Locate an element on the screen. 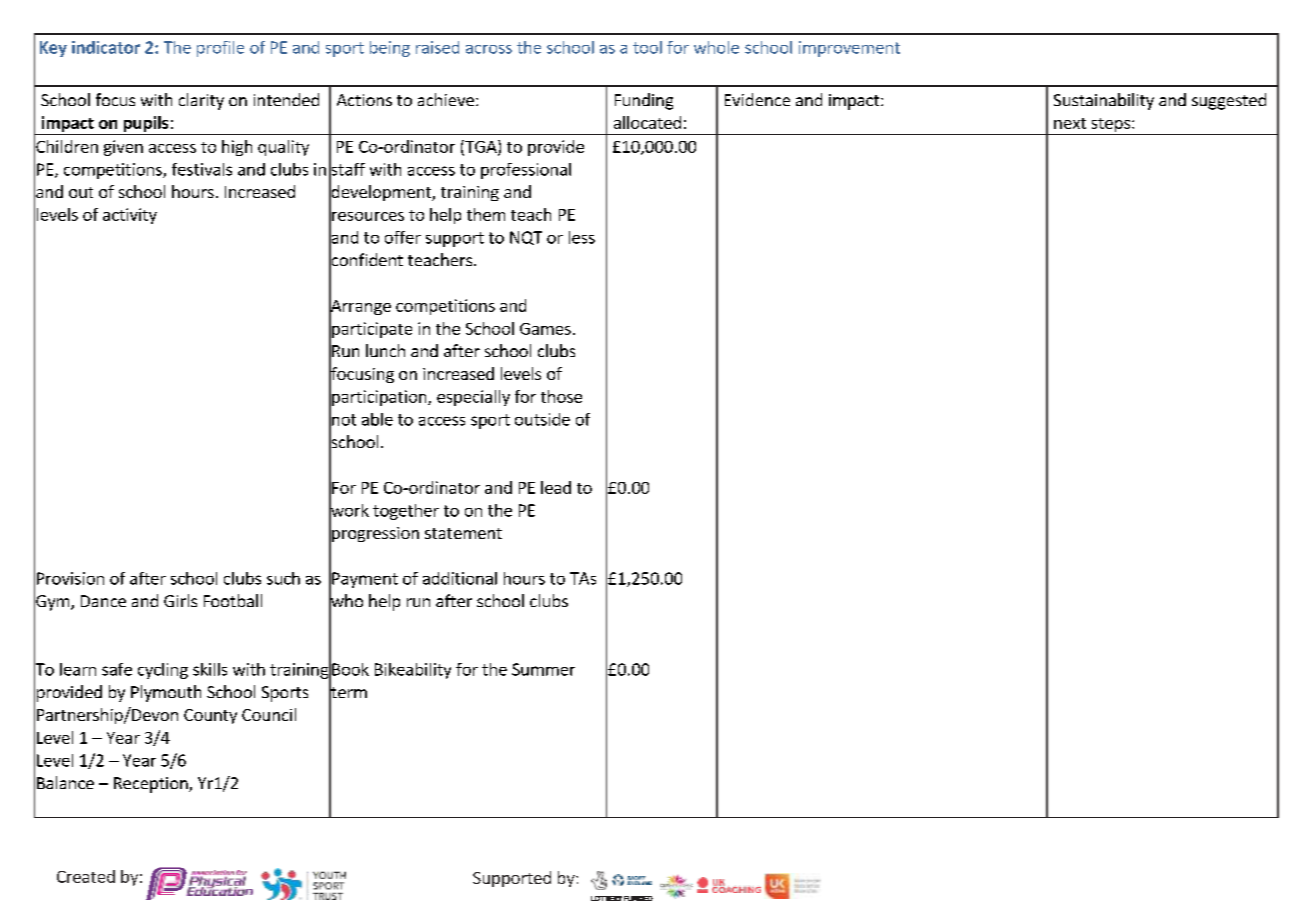 This screenshot has height=924, width=1307. those is located at coordinates (561, 396).
